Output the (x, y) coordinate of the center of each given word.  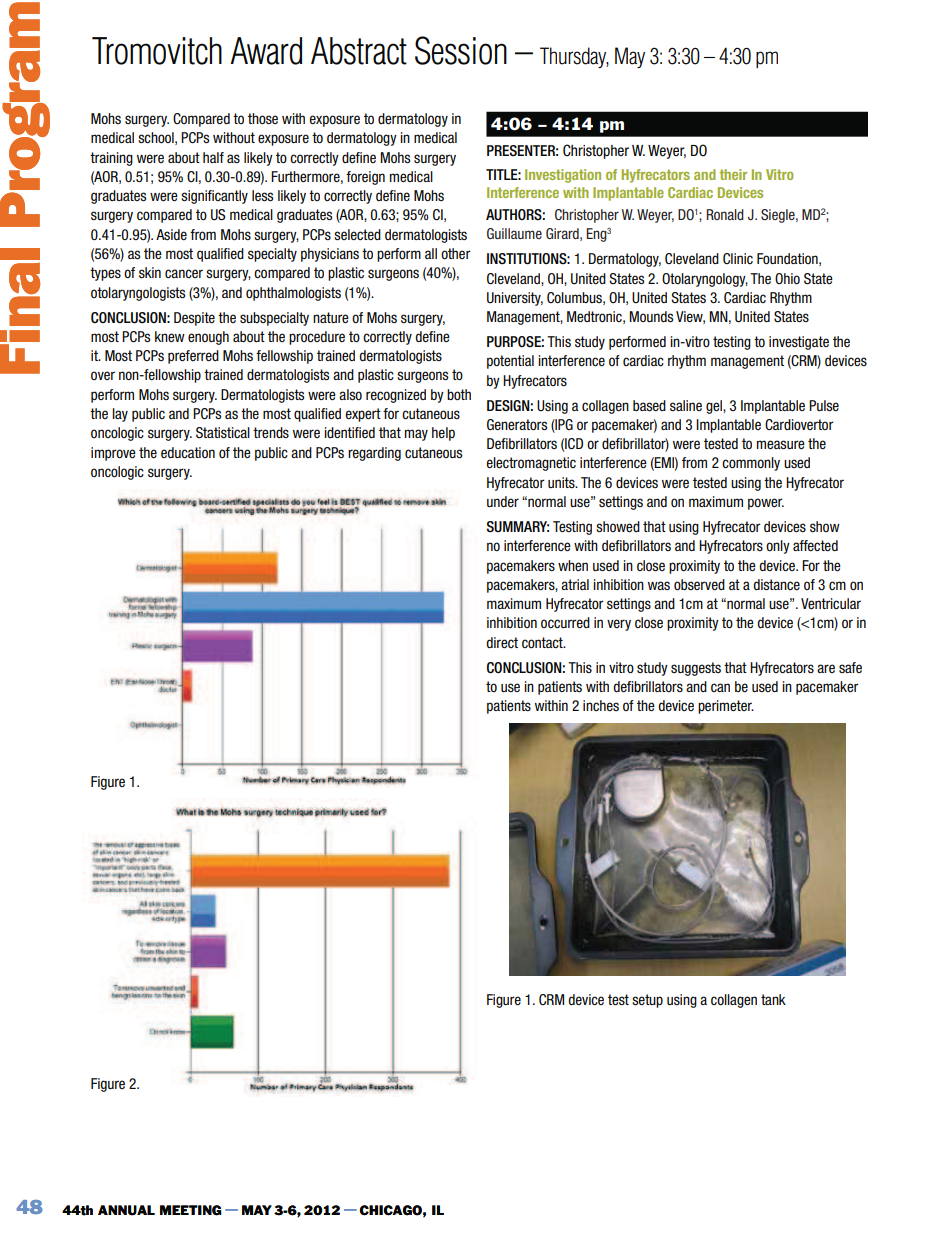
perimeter (726, 707)
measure (781, 444)
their (733, 174)
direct (502, 642)
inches (601, 705)
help (443, 434)
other (456, 253)
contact (543, 643)
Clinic (738, 258)
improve (113, 454)
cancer (184, 274)
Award (266, 51)
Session (461, 50)
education (188, 453)
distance (776, 584)
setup (647, 1001)
